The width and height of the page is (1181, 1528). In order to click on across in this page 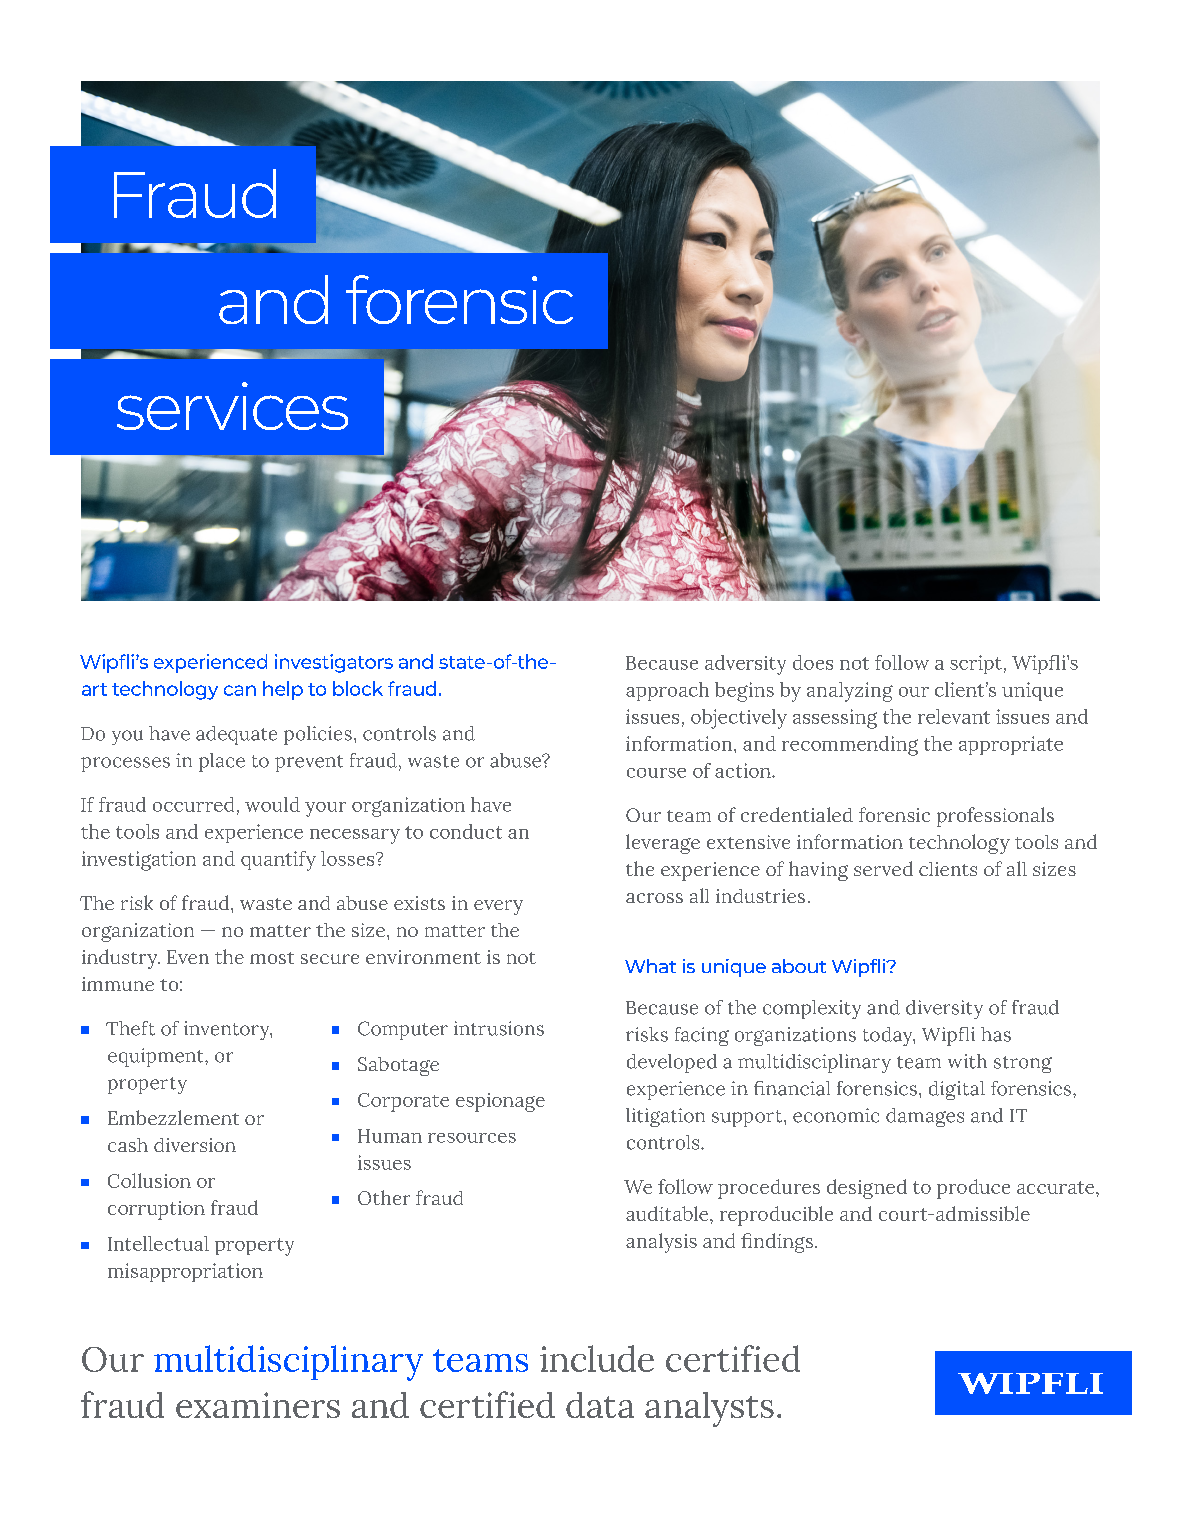, I will do `click(654, 898)`.
